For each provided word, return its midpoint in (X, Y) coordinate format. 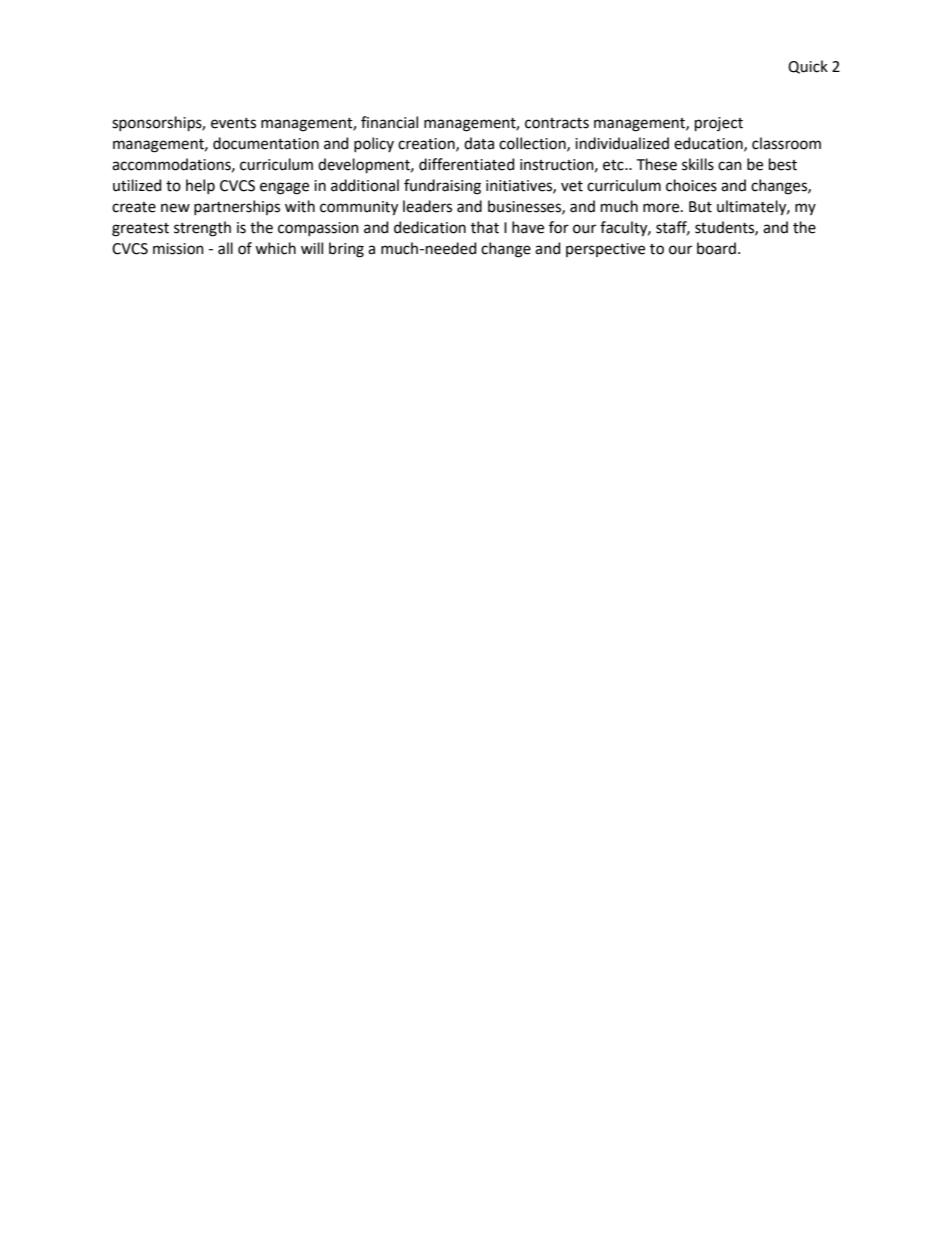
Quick (808, 67)
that (485, 227)
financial (389, 122)
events (233, 123)
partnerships (237, 207)
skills (698, 164)
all (225, 248)
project (719, 124)
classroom (786, 143)
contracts (557, 123)
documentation (266, 143)
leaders (427, 206)
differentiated (466, 164)
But (700, 207)
